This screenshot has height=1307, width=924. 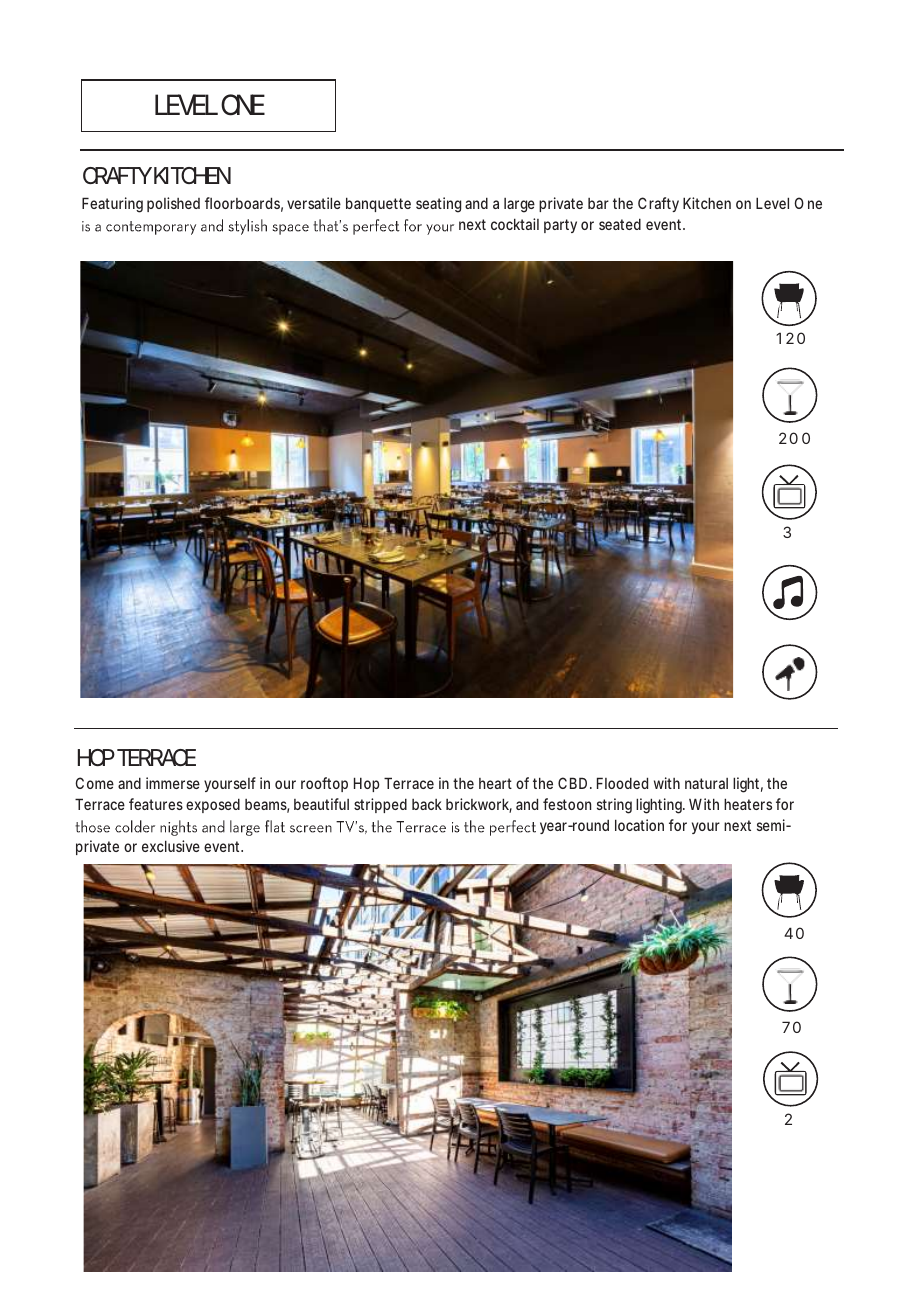 What do you see at coordinates (495, 783) in the screenshot?
I see `heart` at bounding box center [495, 783].
